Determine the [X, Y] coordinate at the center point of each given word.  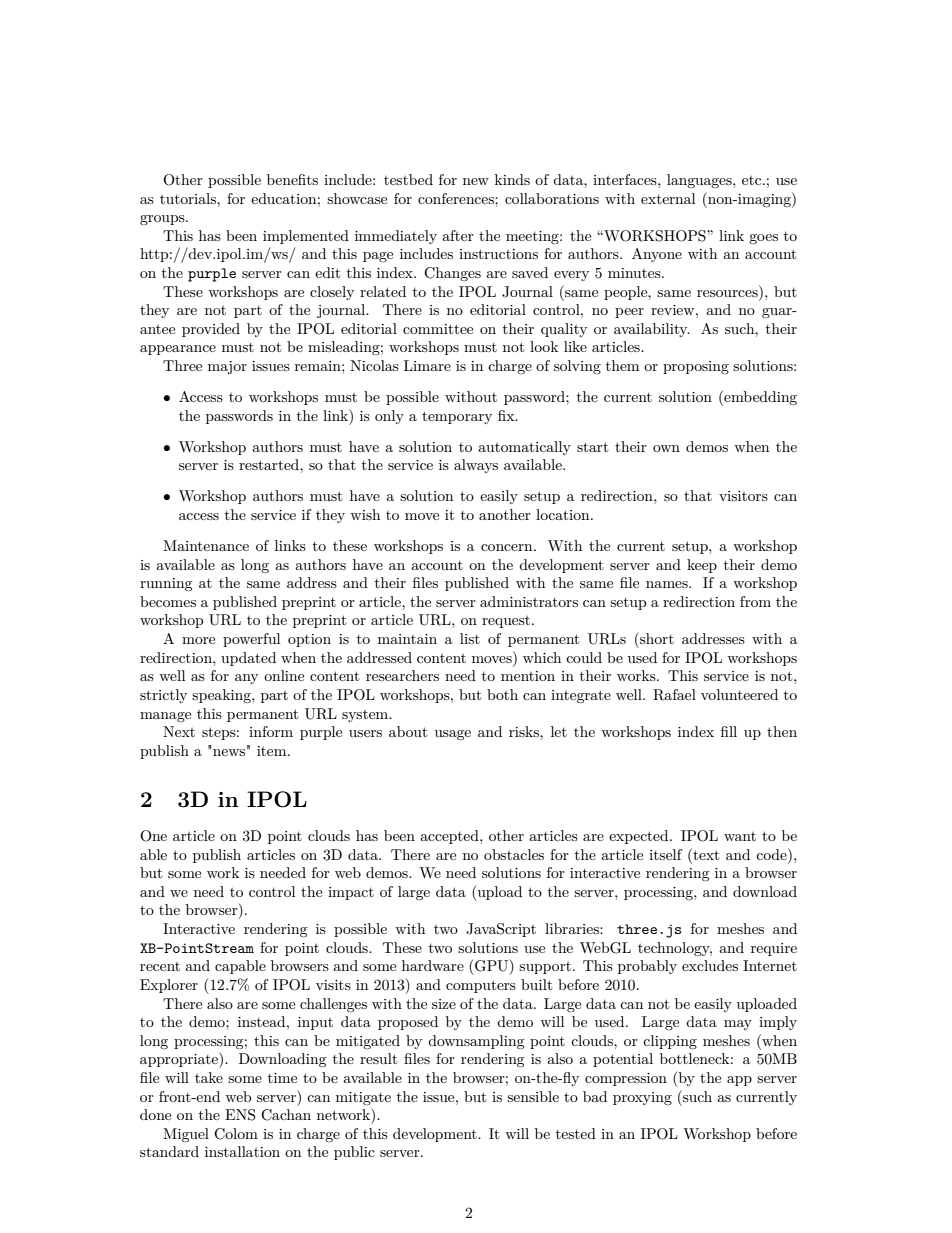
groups [163, 220]
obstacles [514, 854]
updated [248, 659]
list [470, 638]
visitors [743, 496]
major [227, 367]
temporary [457, 417]
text [705, 854]
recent [160, 966]
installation [242, 1151]
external [668, 198]
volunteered [739, 694]
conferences [457, 198]
